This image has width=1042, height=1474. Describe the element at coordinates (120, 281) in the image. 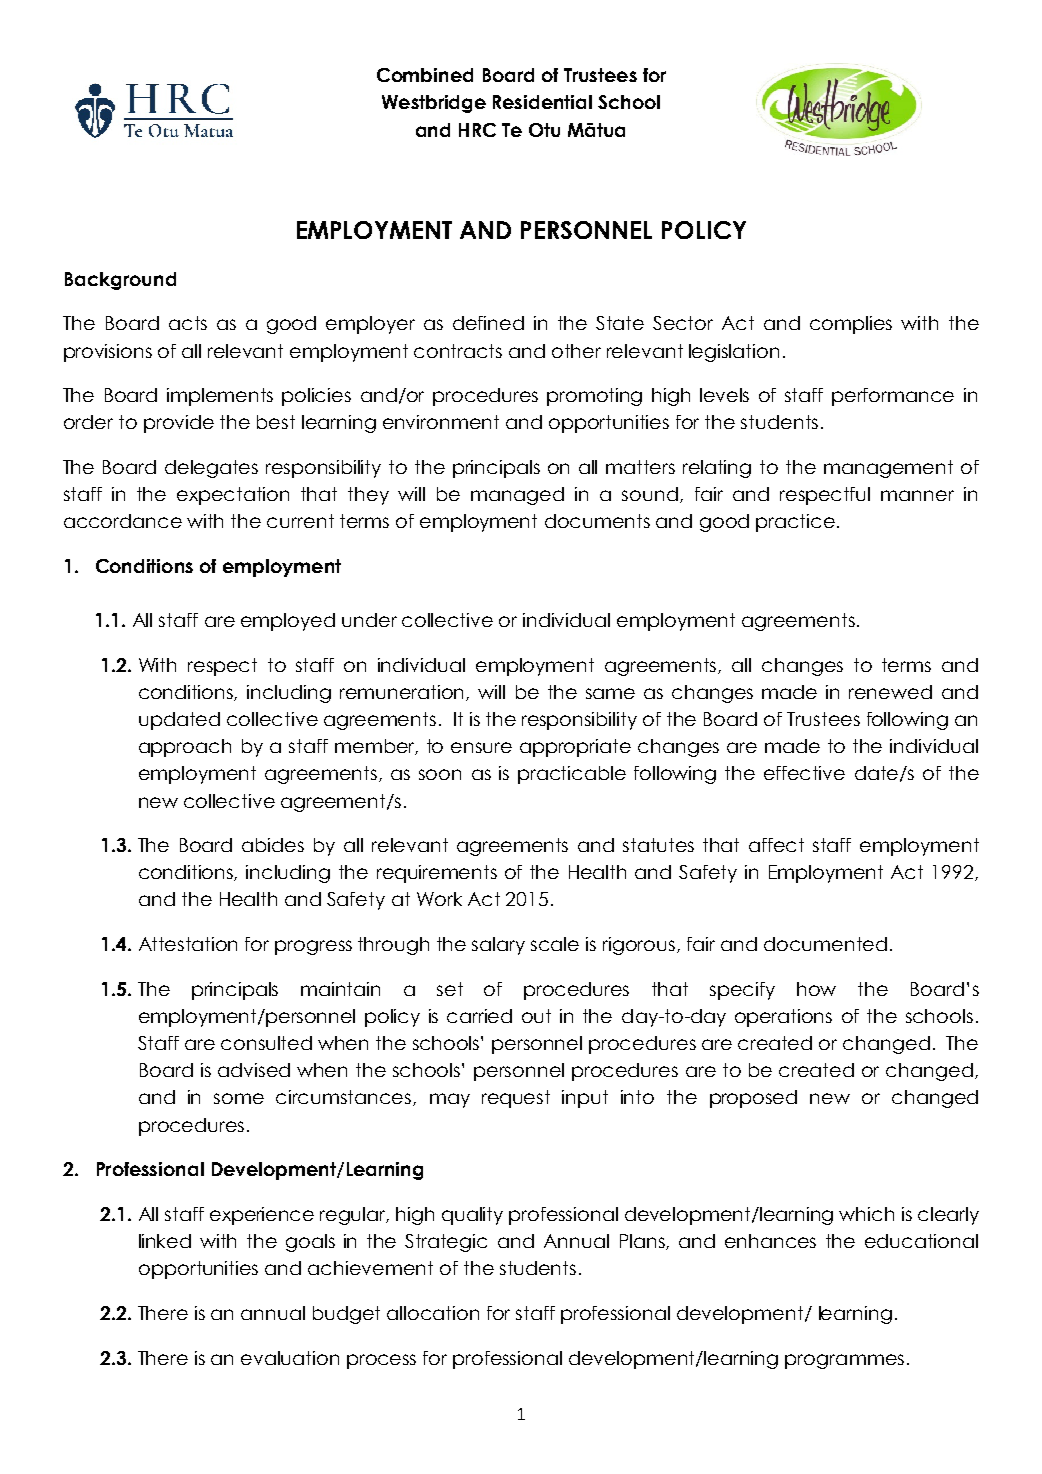

I see `Background` at that location.
